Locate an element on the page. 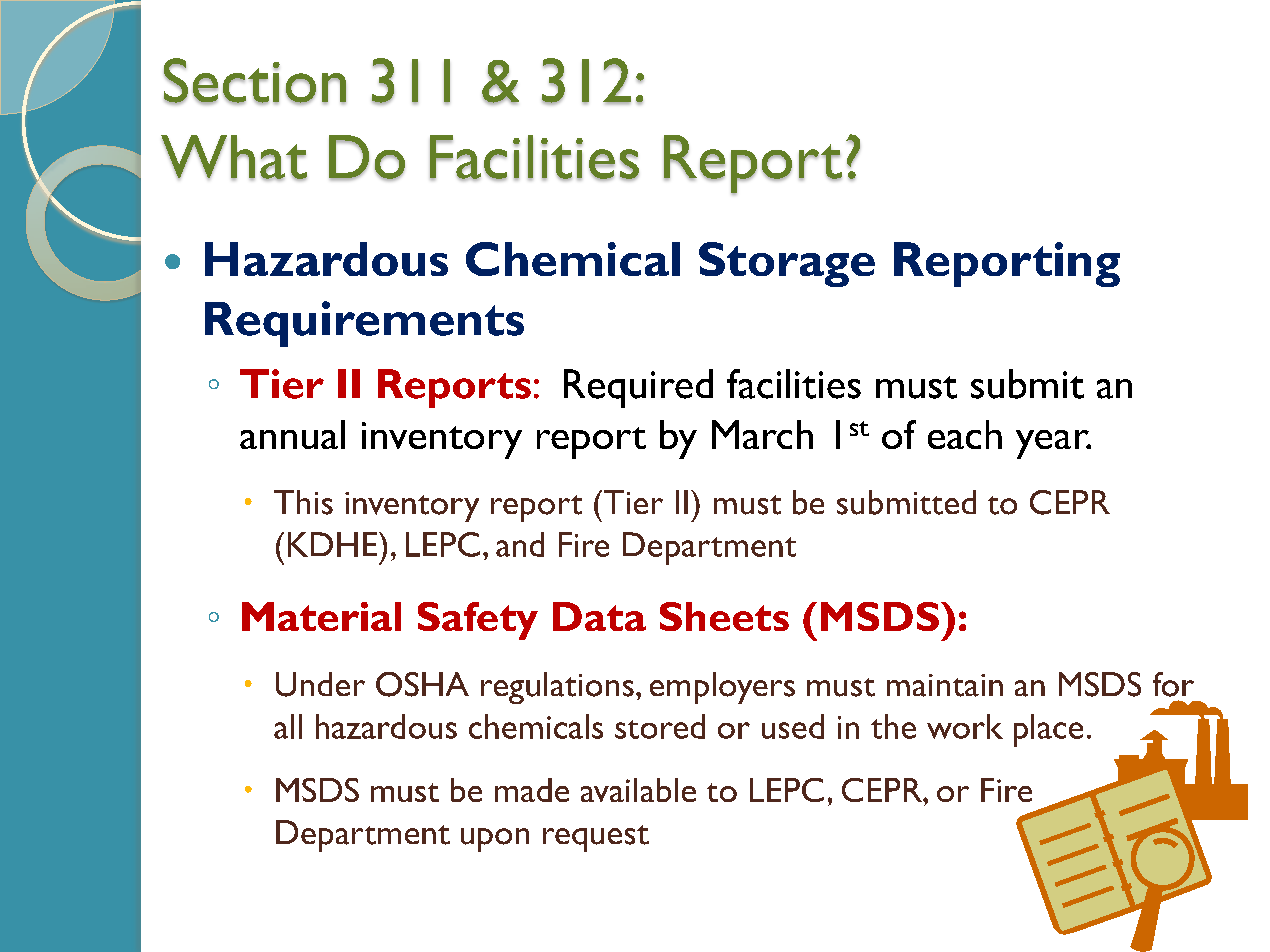 Image resolution: width=1270 pixels, height=952 pixels. upon is located at coordinates (495, 840).
